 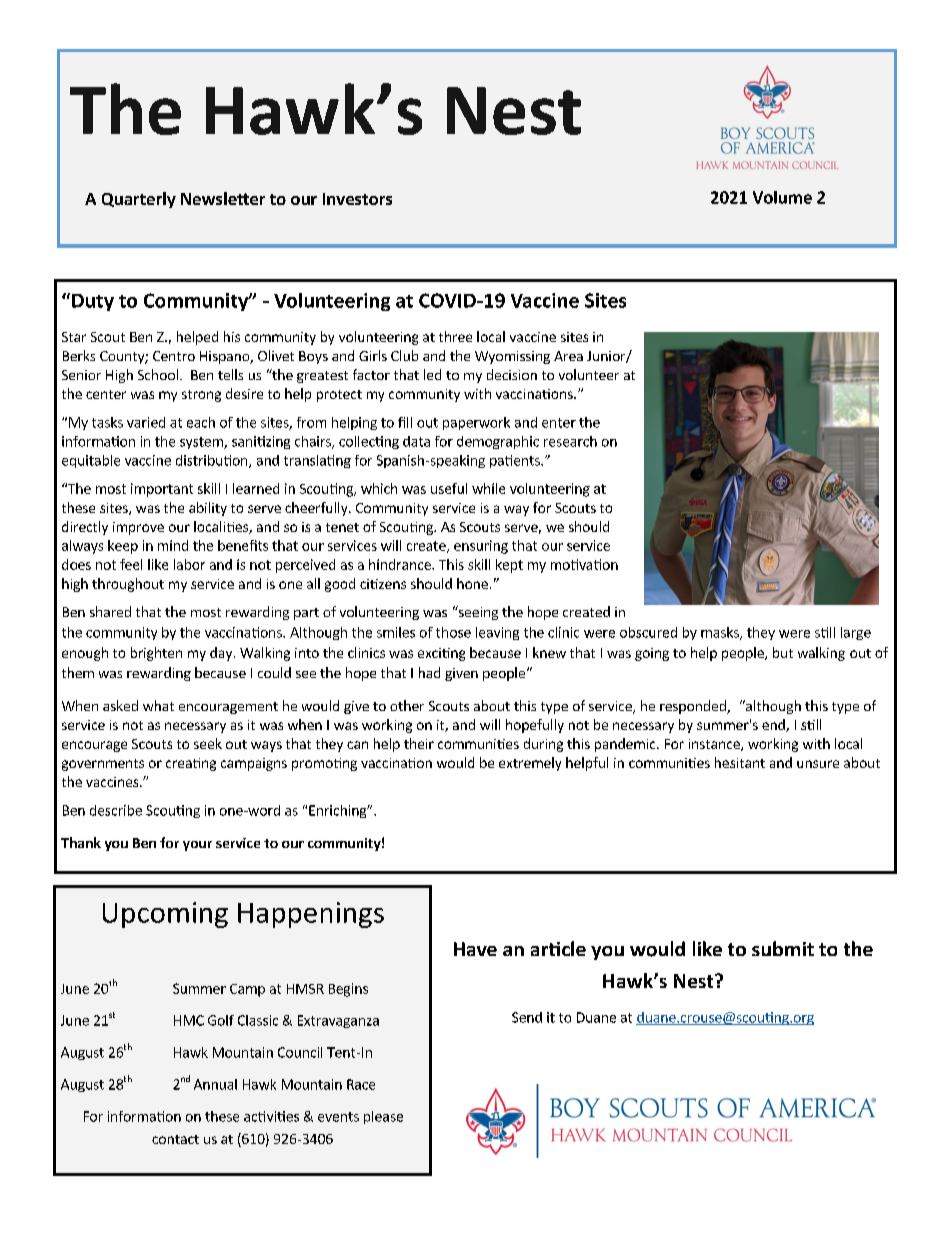 What do you see at coordinates (357, 199) in the screenshot?
I see `Investors` at bounding box center [357, 199].
